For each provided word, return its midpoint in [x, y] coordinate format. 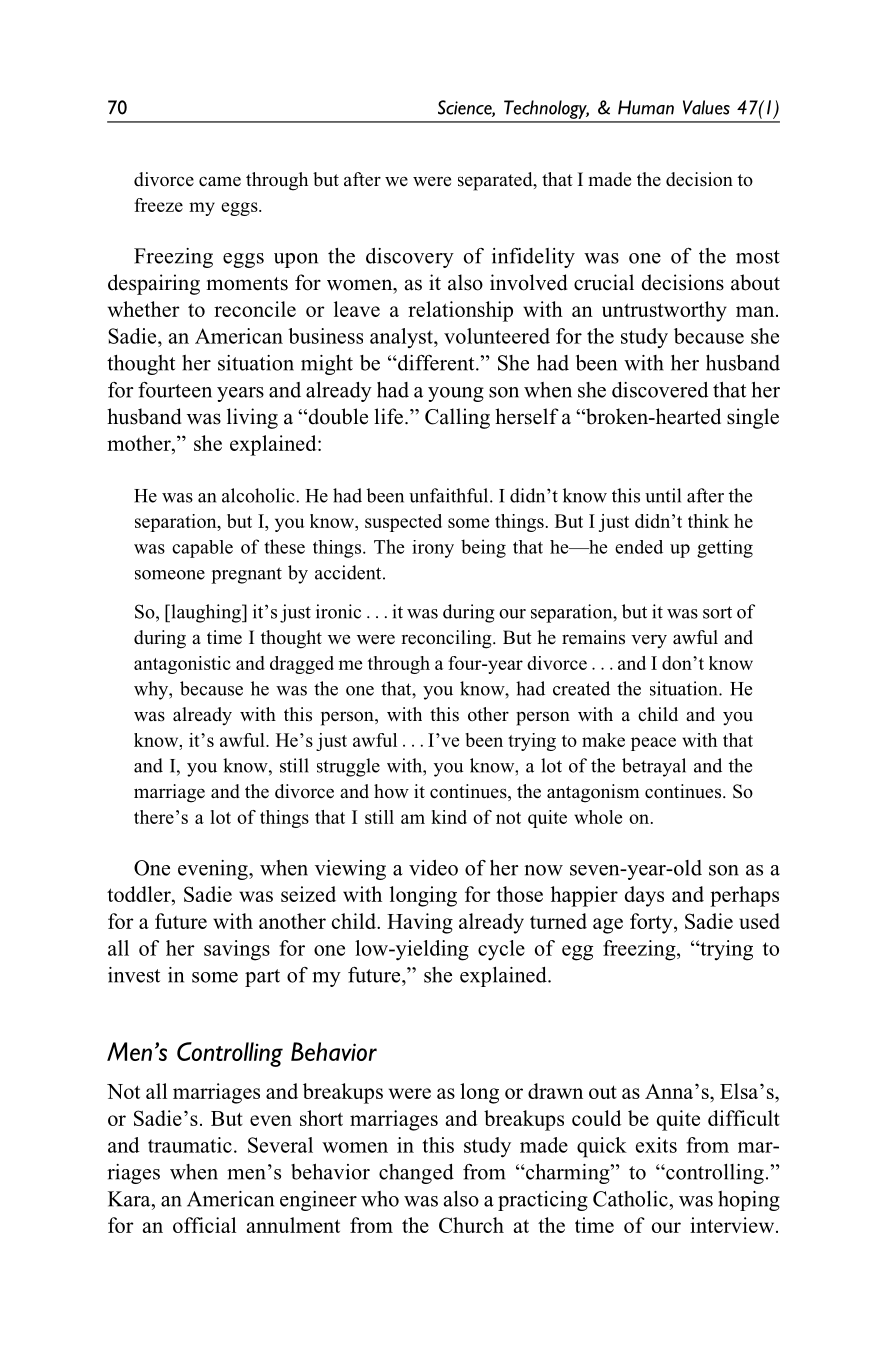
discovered [660, 390]
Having [420, 923]
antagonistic [182, 665]
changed [416, 1174]
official [204, 1225]
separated [496, 181]
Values [706, 107]
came [220, 181]
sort [717, 612]
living [252, 418]
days [644, 896]
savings [237, 950]
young [456, 394]
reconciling [447, 639]
